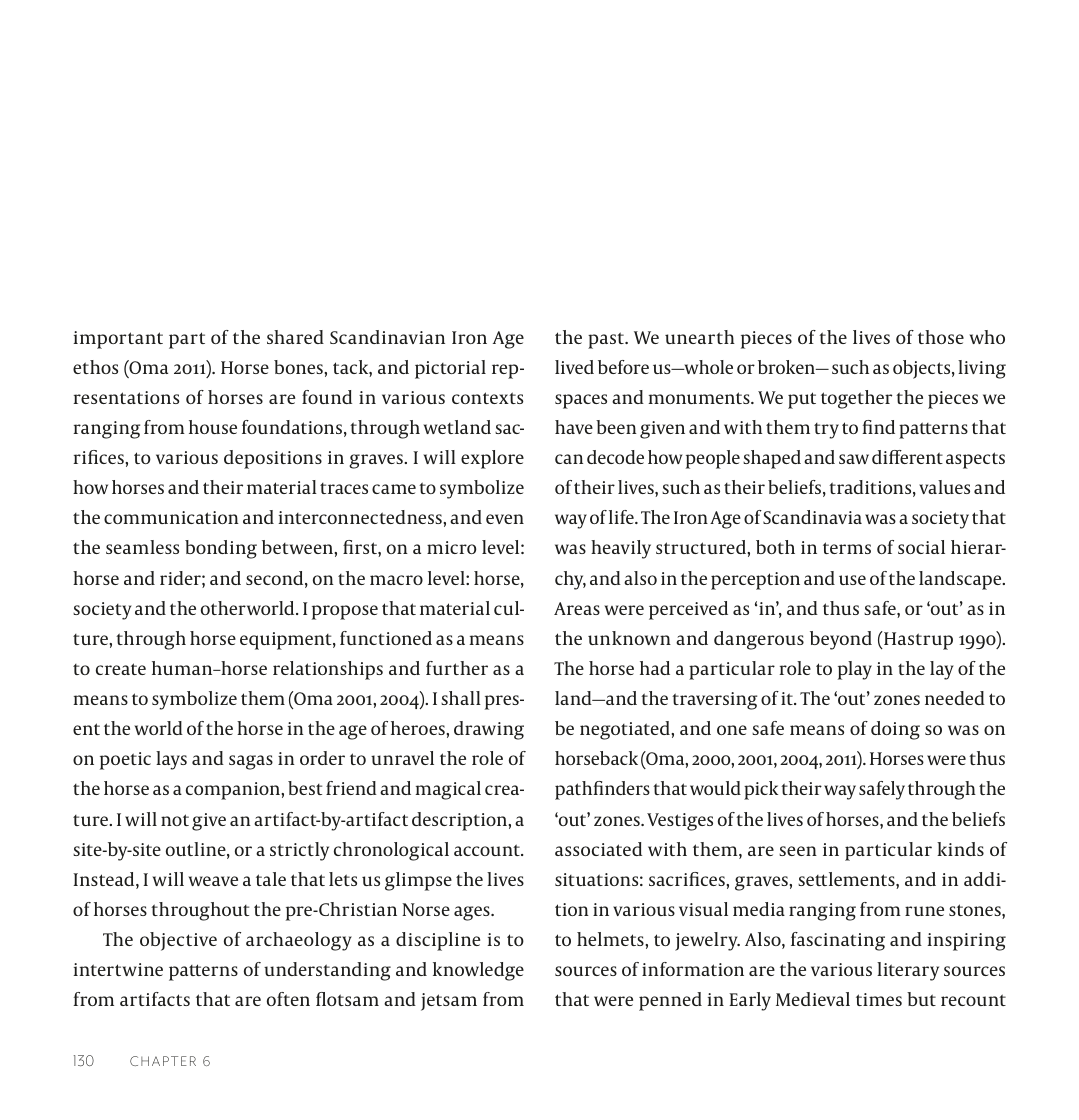 The width and height of the screenshot is (1079, 1120). What do you see at coordinates (941, 337) in the screenshot?
I see `those` at bounding box center [941, 337].
